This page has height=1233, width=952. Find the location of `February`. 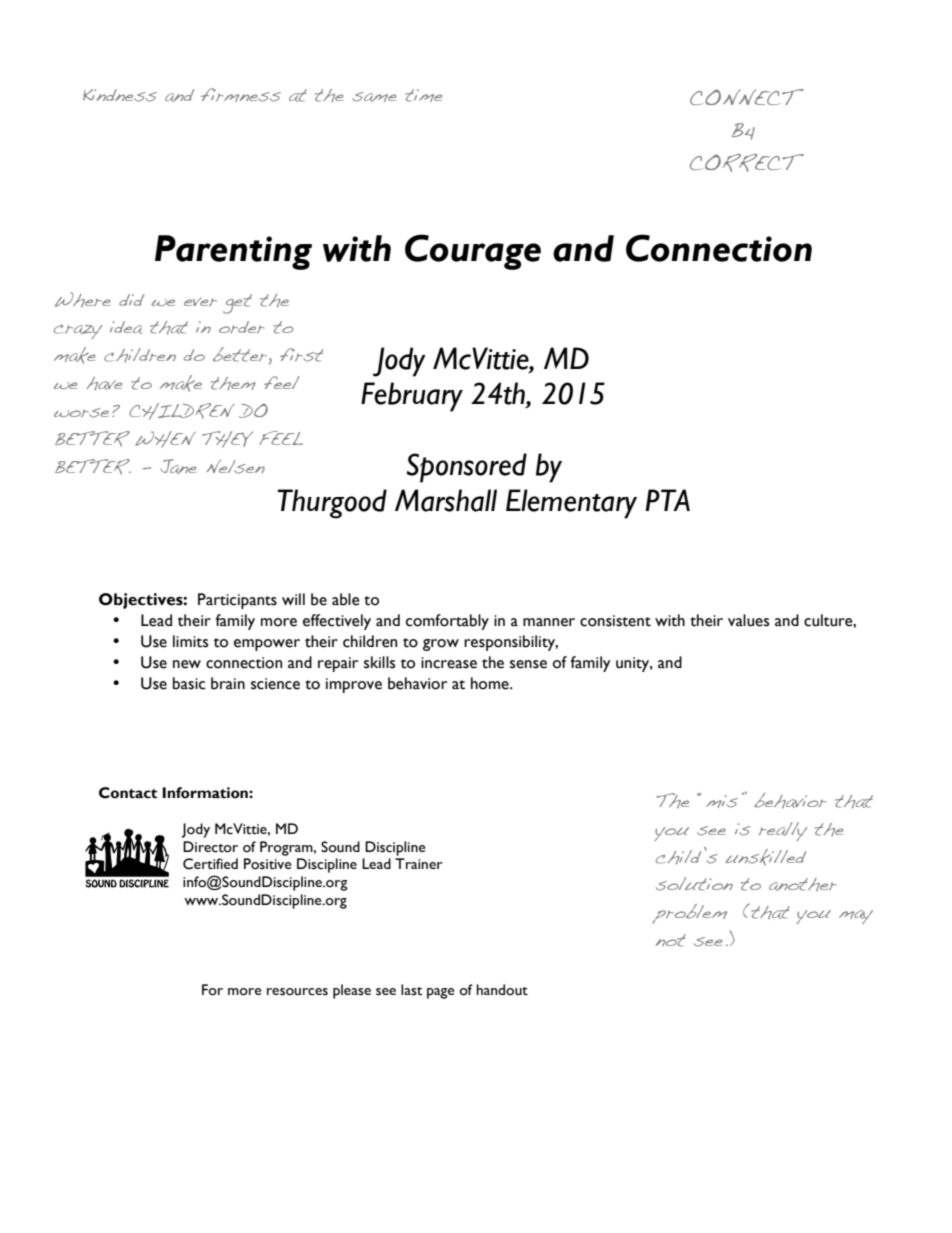

February is located at coordinates (412, 397).
